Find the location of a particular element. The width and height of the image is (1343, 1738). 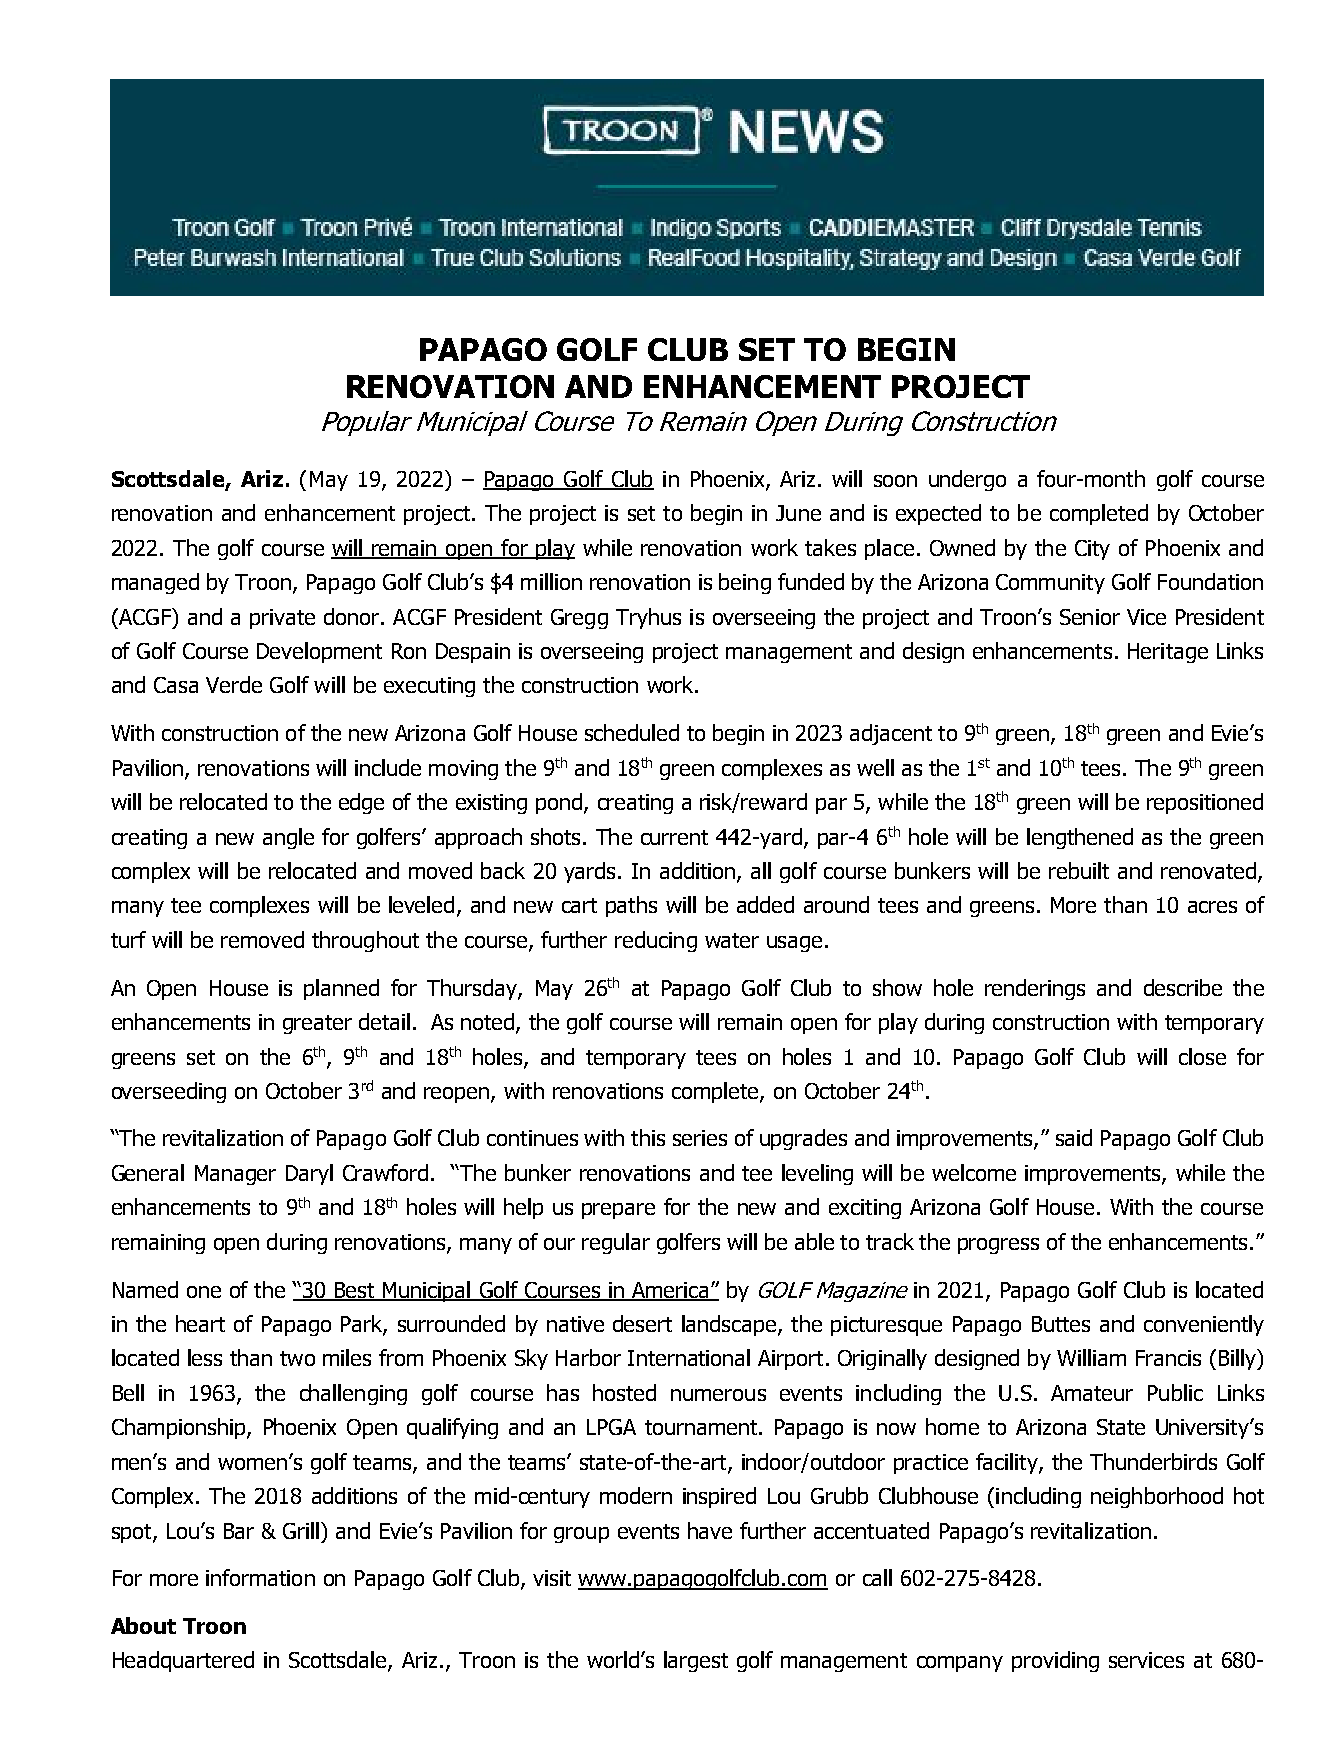

numerous is located at coordinates (718, 1395).
